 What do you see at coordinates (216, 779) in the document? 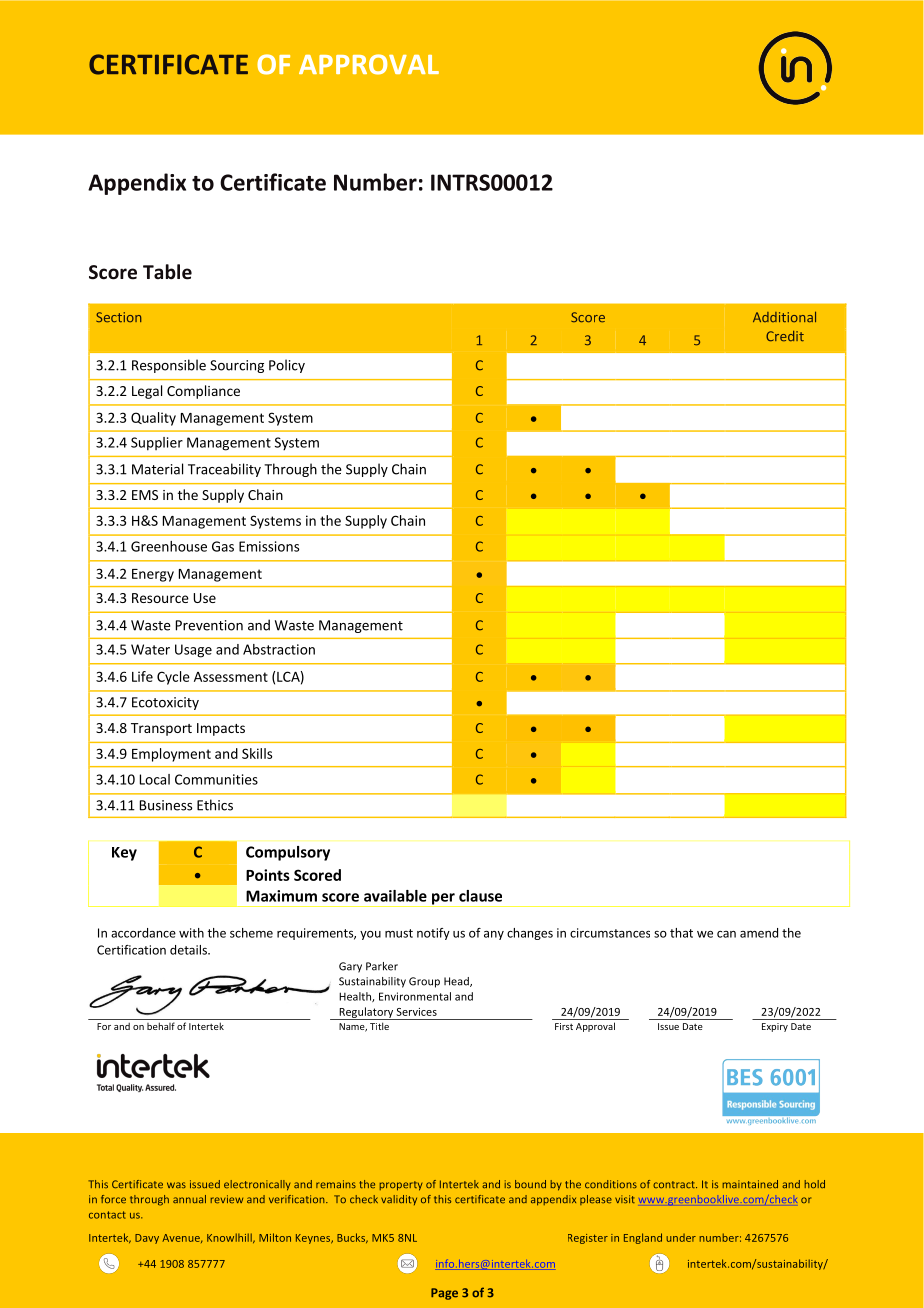
I see `Communities` at bounding box center [216, 779].
